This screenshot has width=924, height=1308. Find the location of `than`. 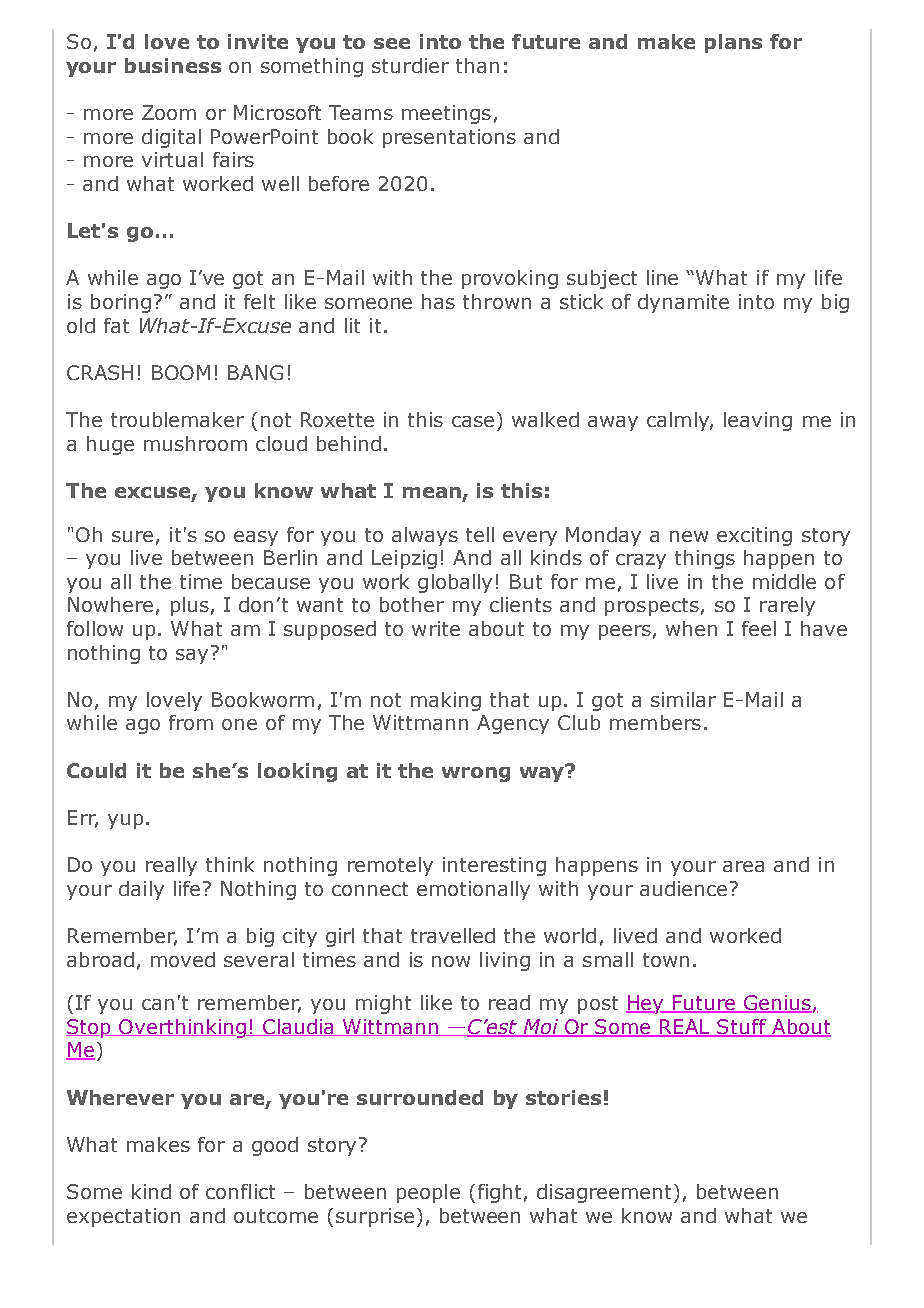

than is located at coordinates (477, 65).
